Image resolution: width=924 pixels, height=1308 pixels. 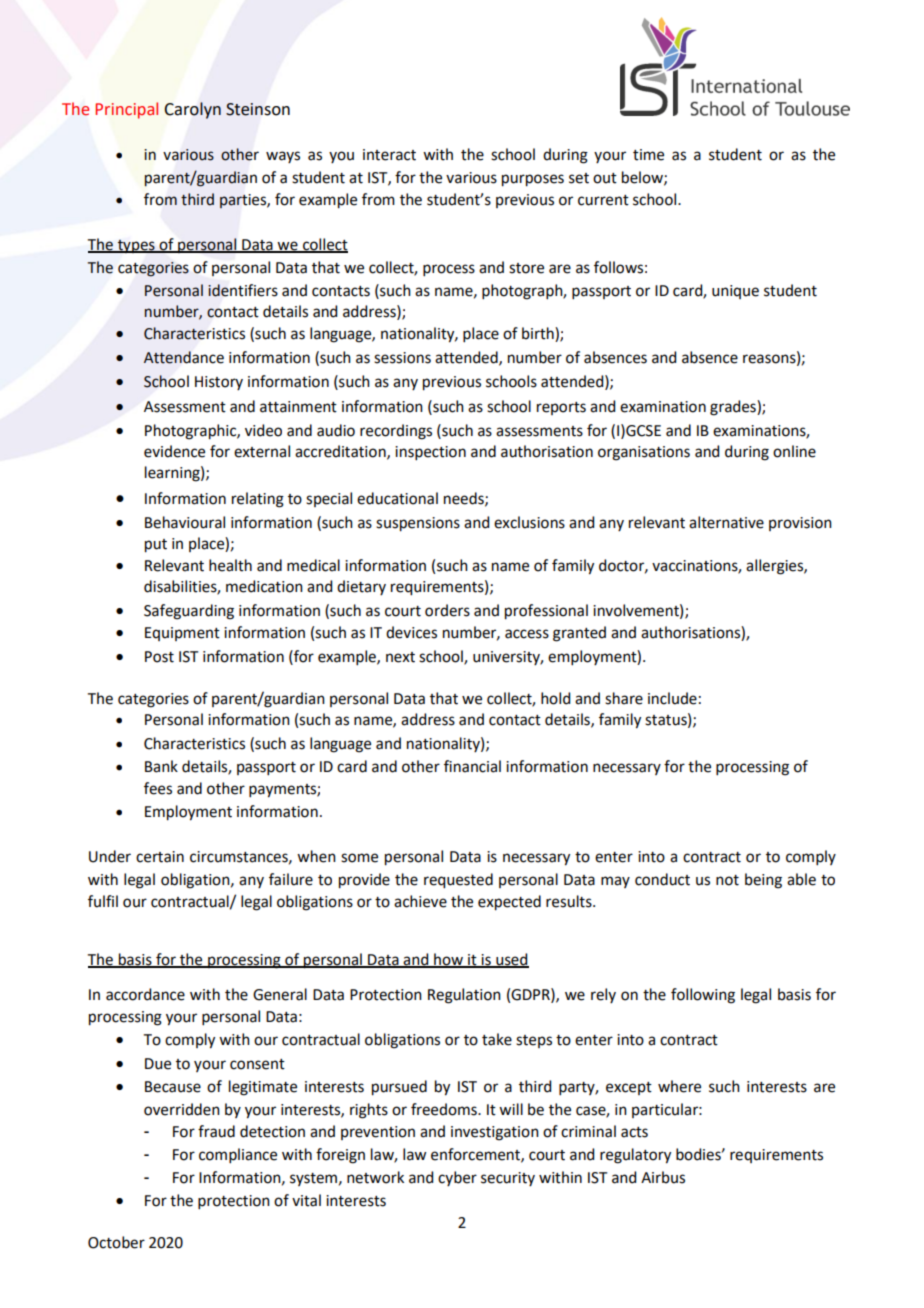 I want to click on include, so click(x=672, y=698).
